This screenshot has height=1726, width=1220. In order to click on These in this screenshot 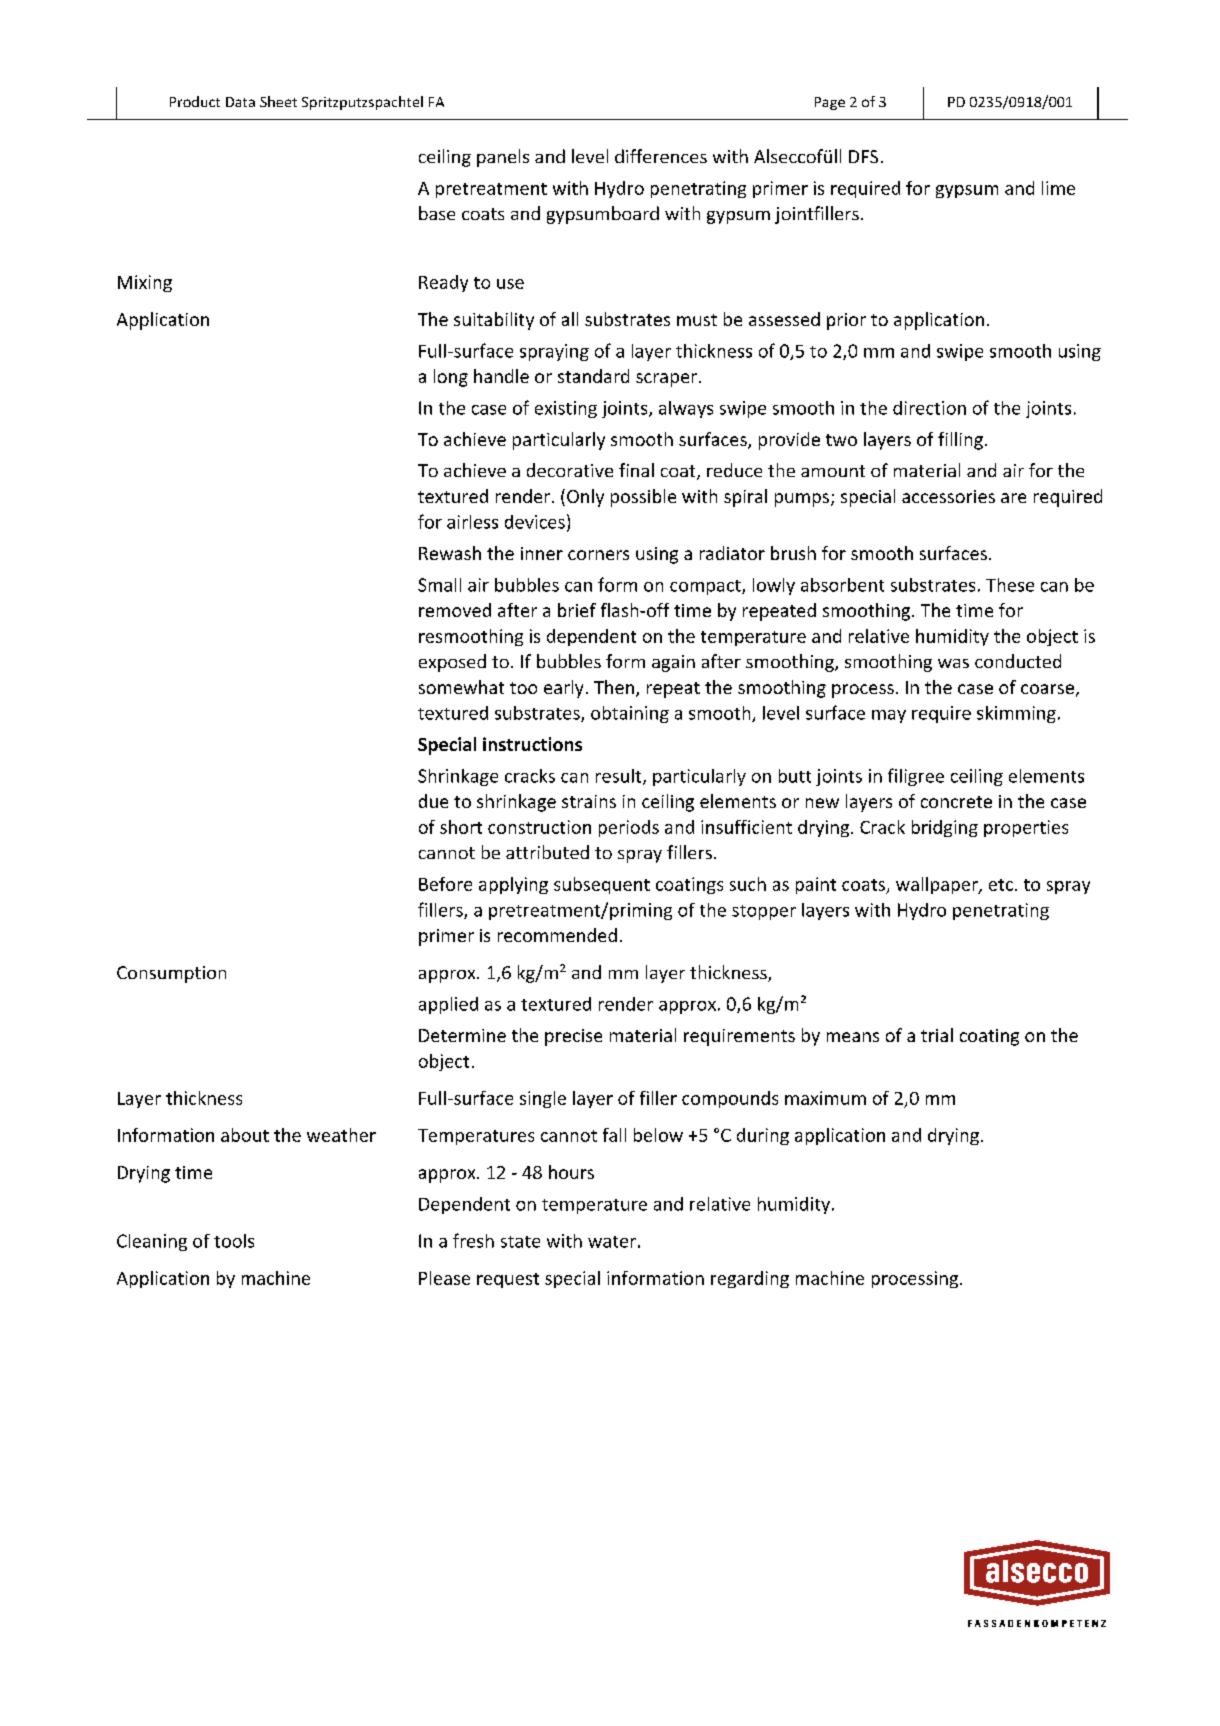, I will do `click(1010, 585)`.
